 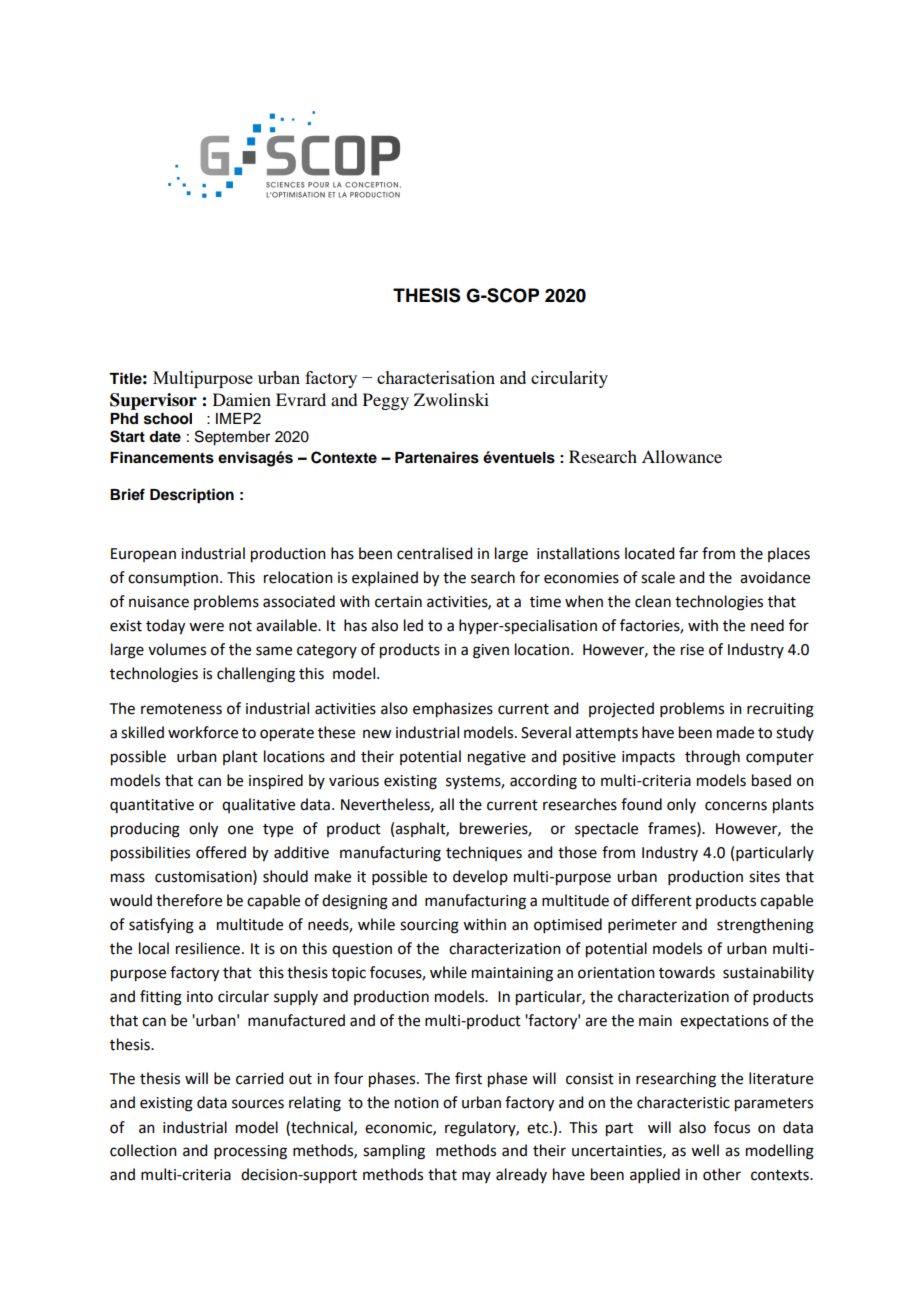 What do you see at coordinates (476, 1177) in the page?
I see `may` at bounding box center [476, 1177].
